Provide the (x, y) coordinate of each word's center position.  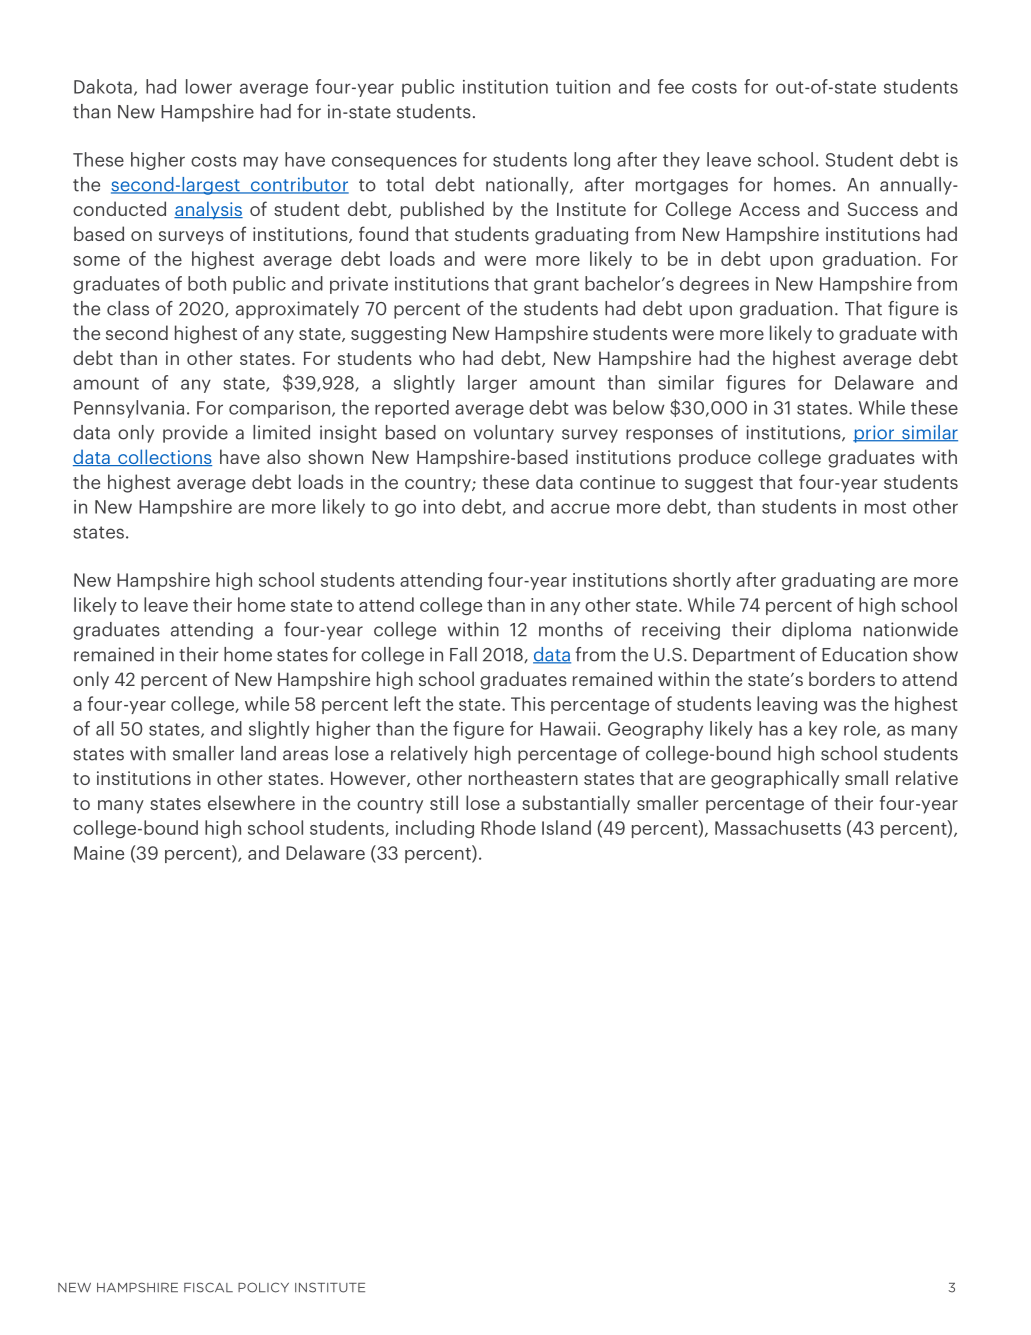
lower (209, 86)
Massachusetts (778, 827)
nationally (528, 186)
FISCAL (208, 1287)
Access (769, 209)
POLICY (263, 1287)
